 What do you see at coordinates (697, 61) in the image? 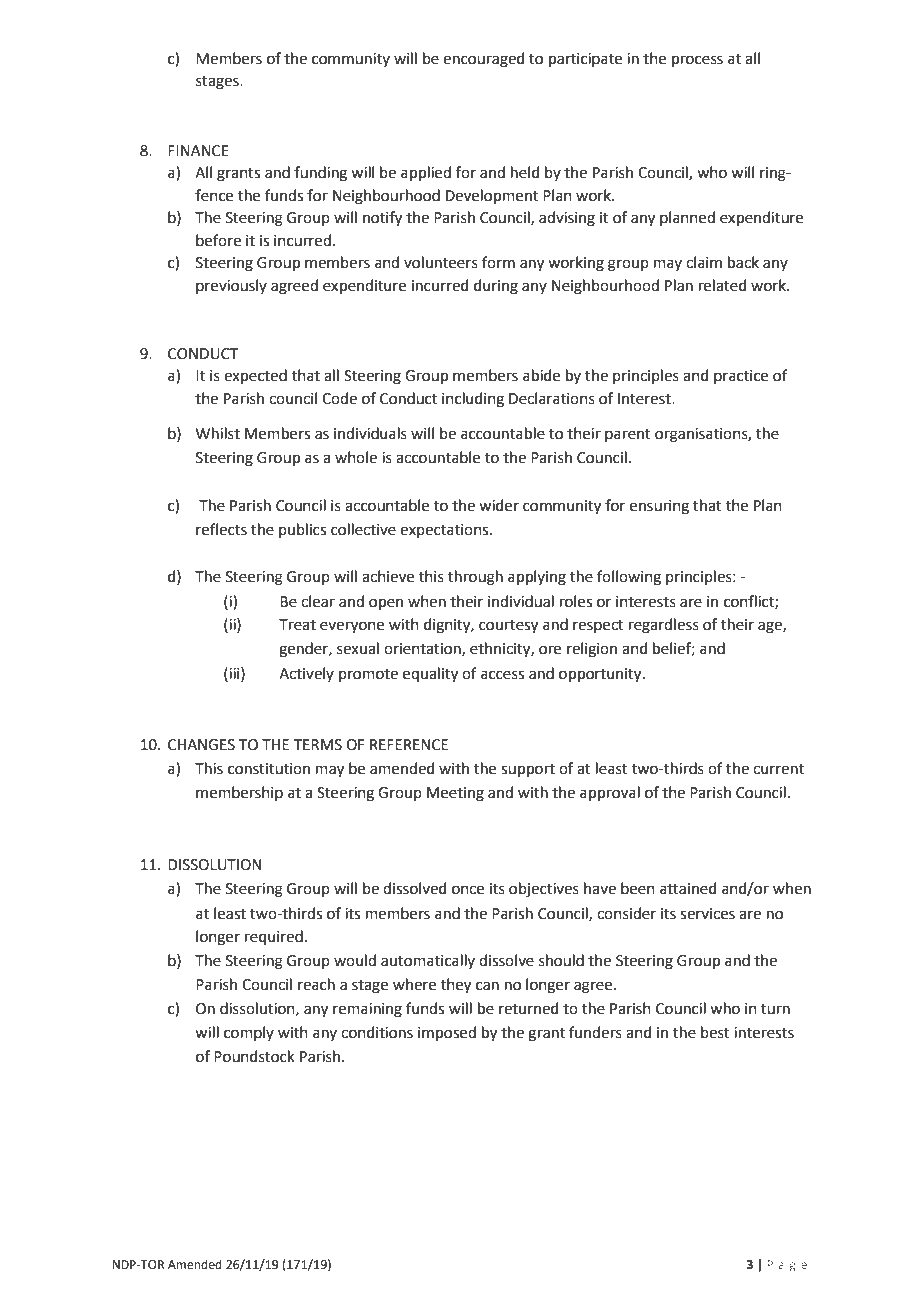
I see `process` at bounding box center [697, 61].
